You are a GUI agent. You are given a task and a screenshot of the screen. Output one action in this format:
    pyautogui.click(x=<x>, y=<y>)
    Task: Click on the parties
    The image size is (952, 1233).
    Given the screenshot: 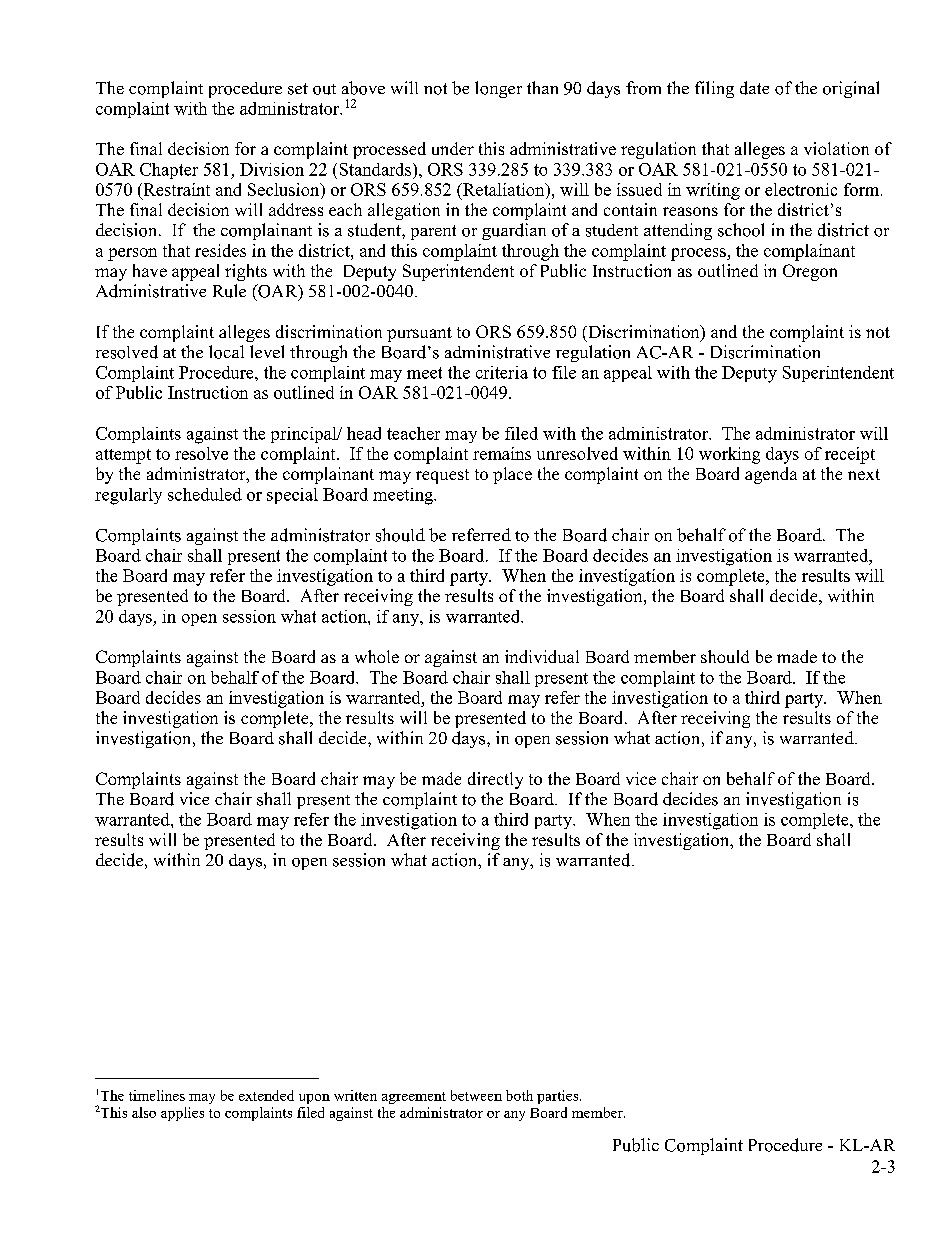 What is the action you would take?
    pyautogui.click(x=559, y=1097)
